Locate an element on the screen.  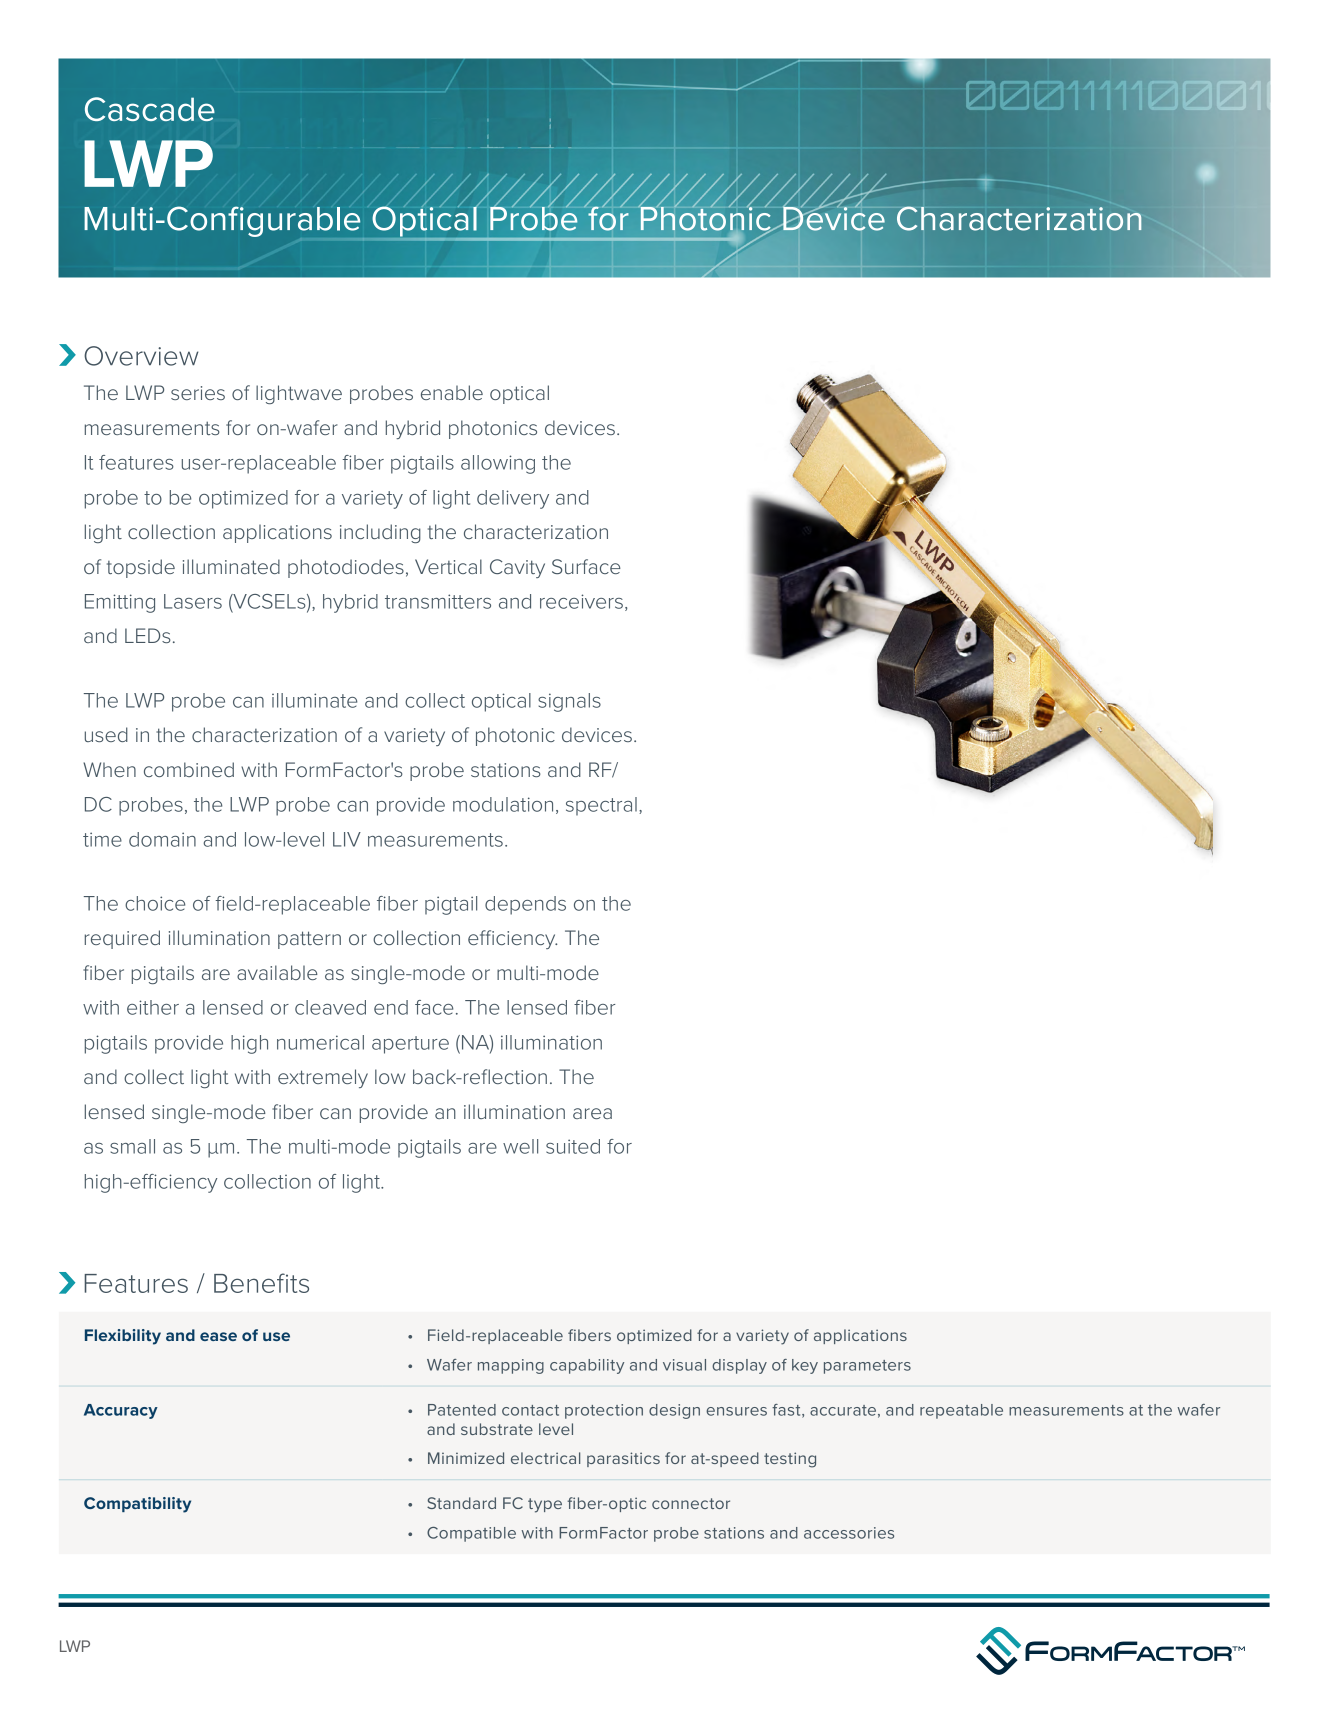
Lasers is located at coordinates (193, 601).
